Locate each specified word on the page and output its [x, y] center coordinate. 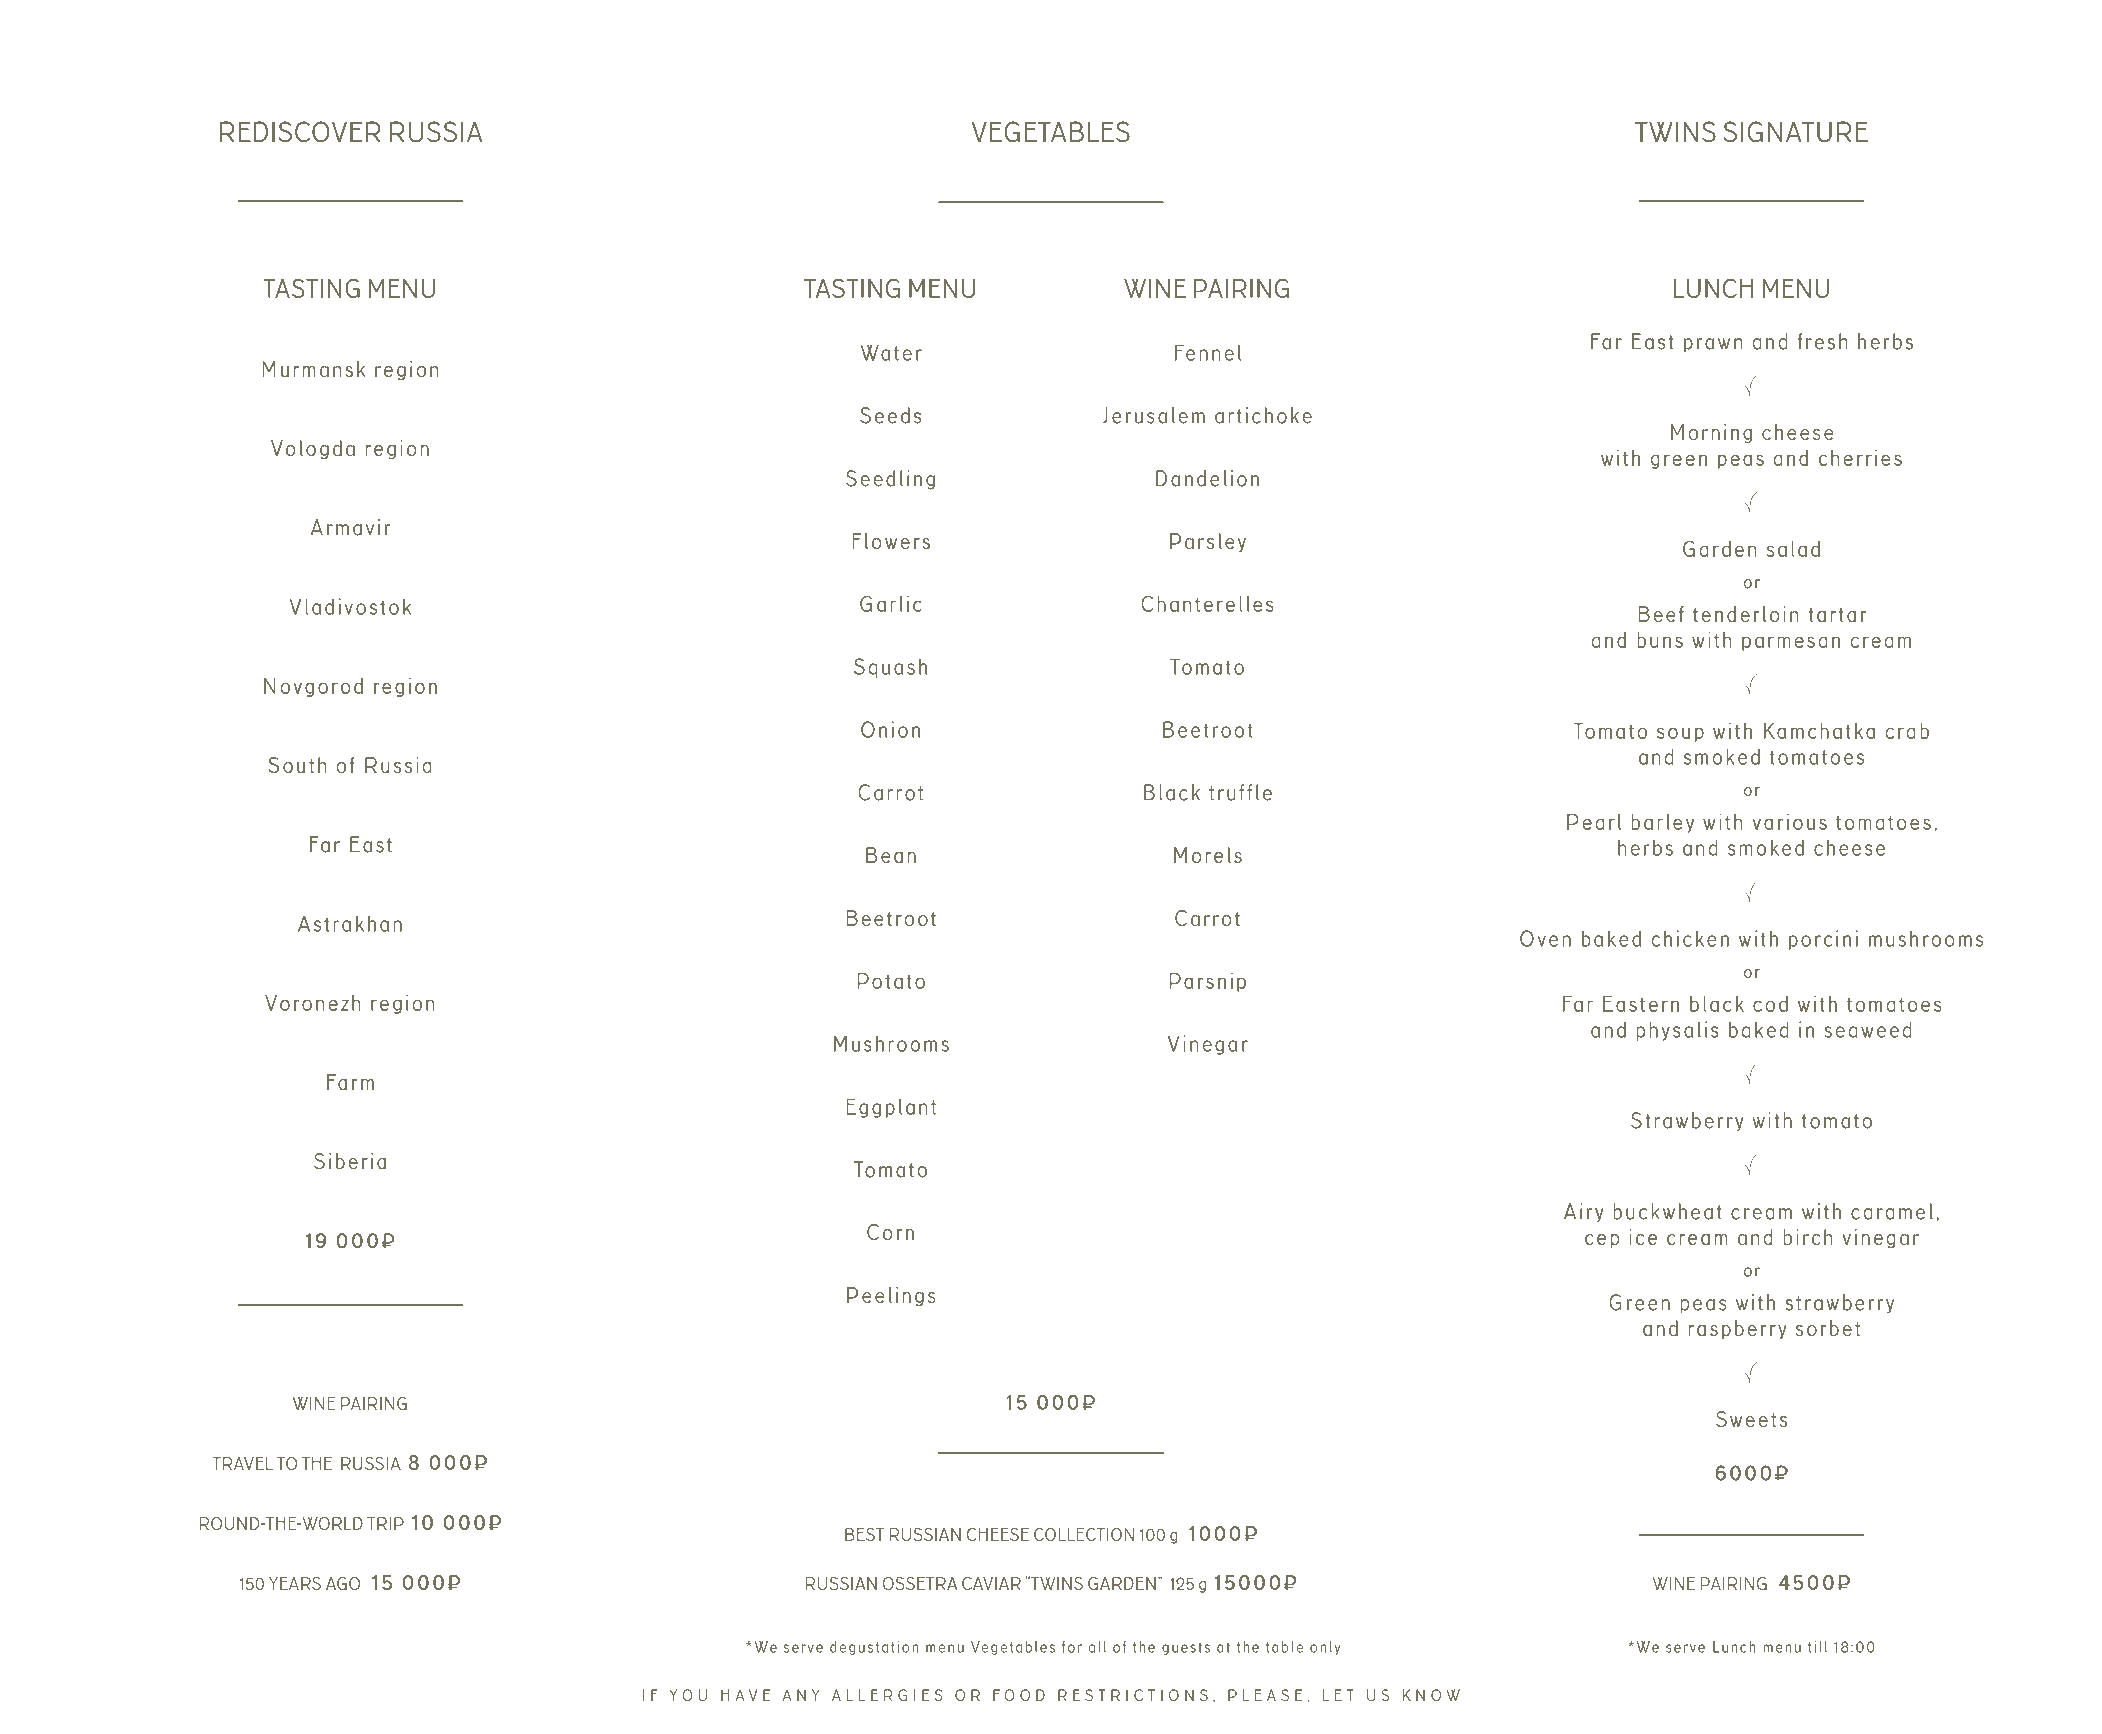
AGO [343, 1583]
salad [1793, 549]
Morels [1208, 855]
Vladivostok [350, 606]
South [297, 765]
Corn [890, 1232]
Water [891, 352]
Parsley [1208, 542]
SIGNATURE [1795, 132]
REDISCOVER [300, 132]
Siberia [350, 1161]
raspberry [1738, 1329]
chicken [1690, 938]
